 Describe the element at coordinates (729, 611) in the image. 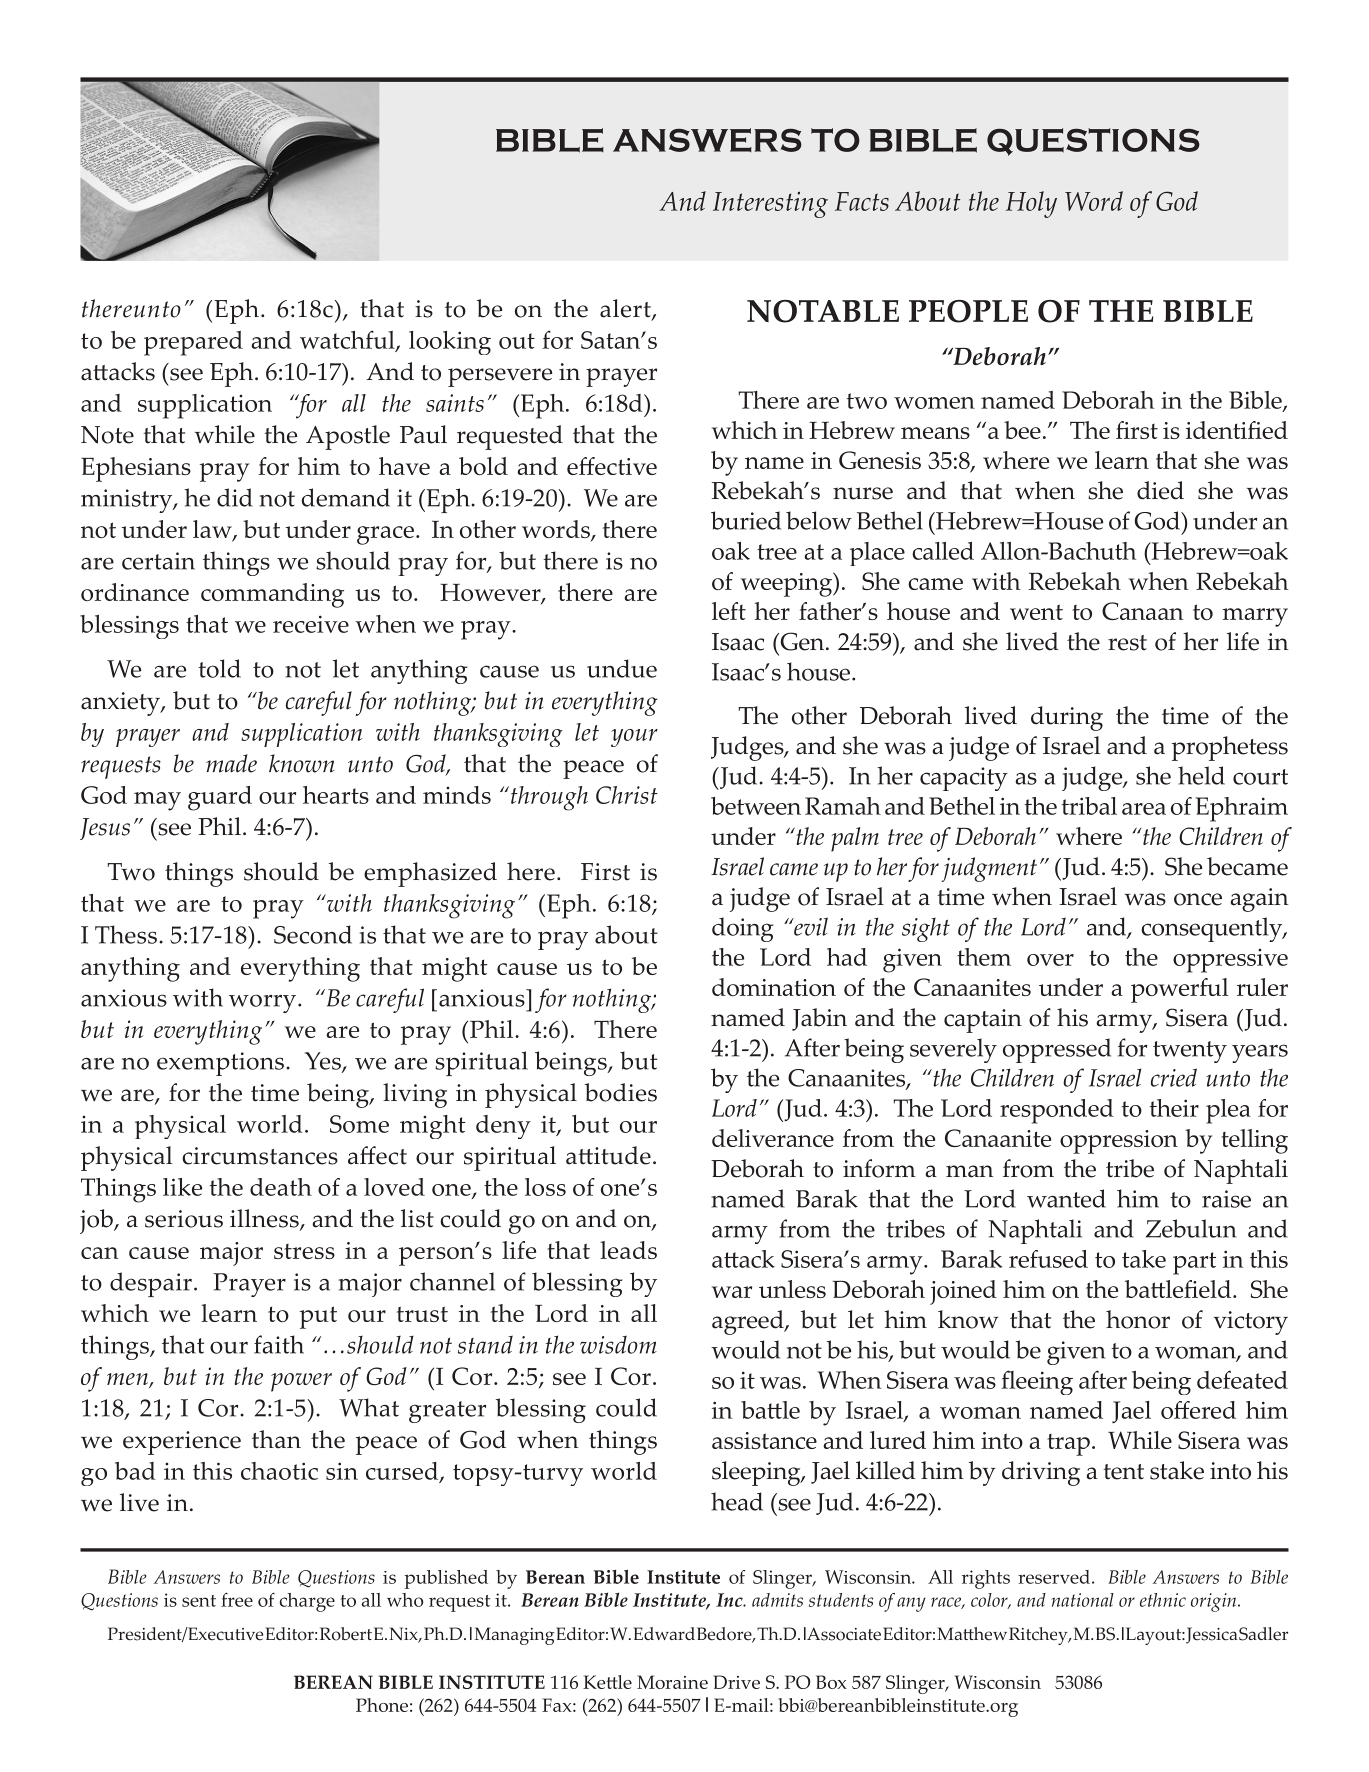

I see `left` at that location.
